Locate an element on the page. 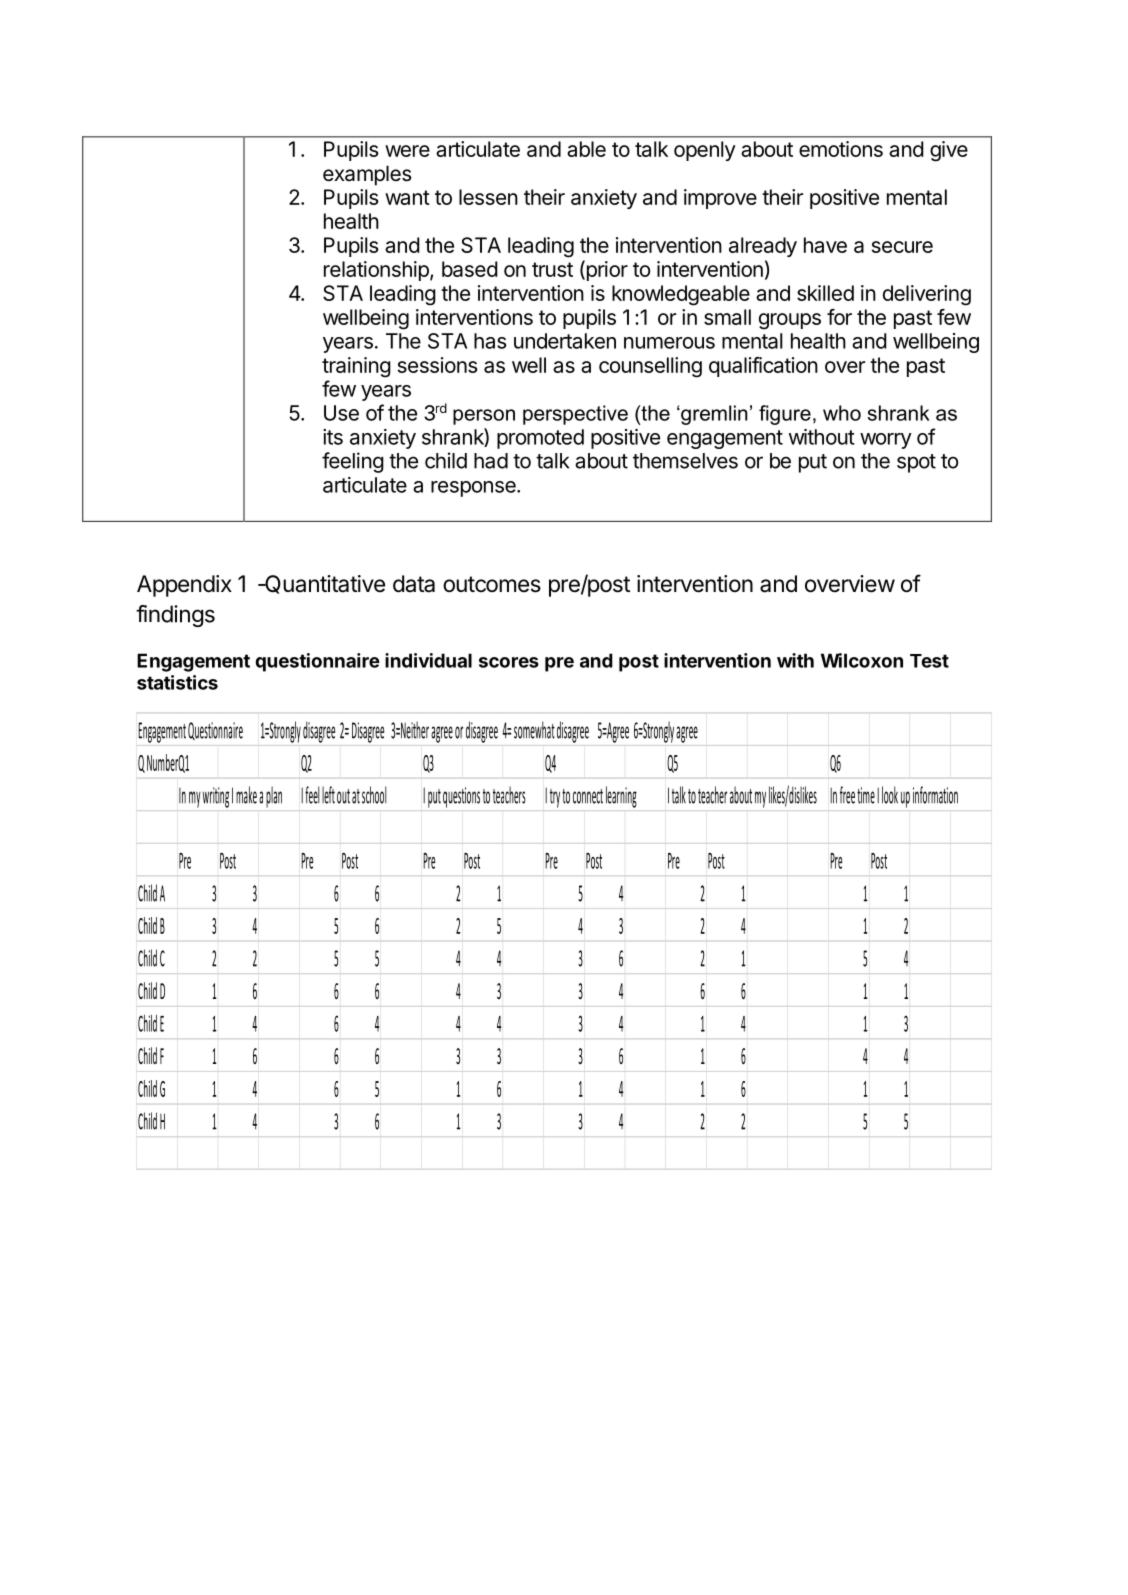  its is located at coordinates (333, 437).
